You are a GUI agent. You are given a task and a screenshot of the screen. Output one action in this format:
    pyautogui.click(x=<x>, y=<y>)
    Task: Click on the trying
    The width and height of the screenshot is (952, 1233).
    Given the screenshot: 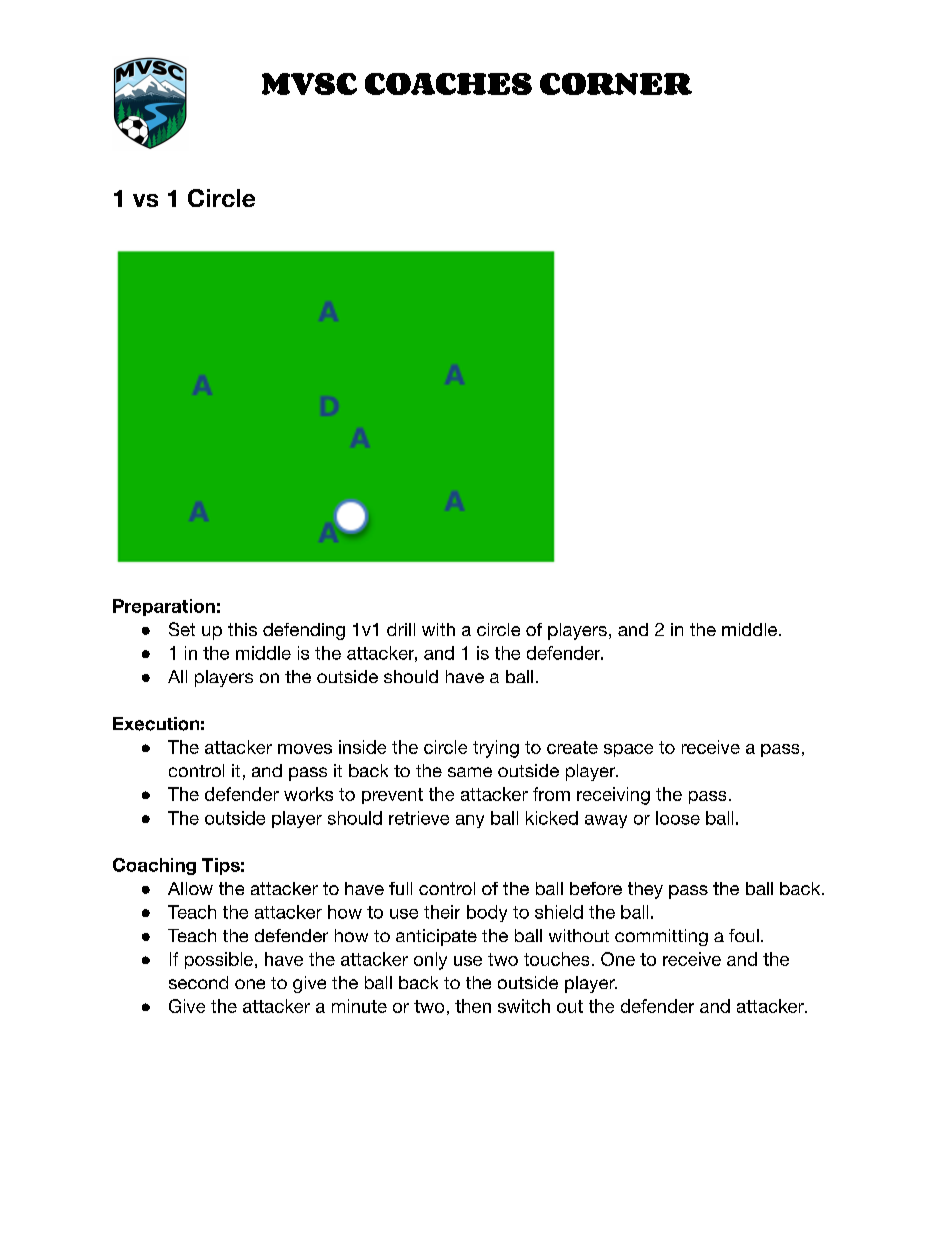 What is the action you would take?
    pyautogui.click(x=496, y=749)
